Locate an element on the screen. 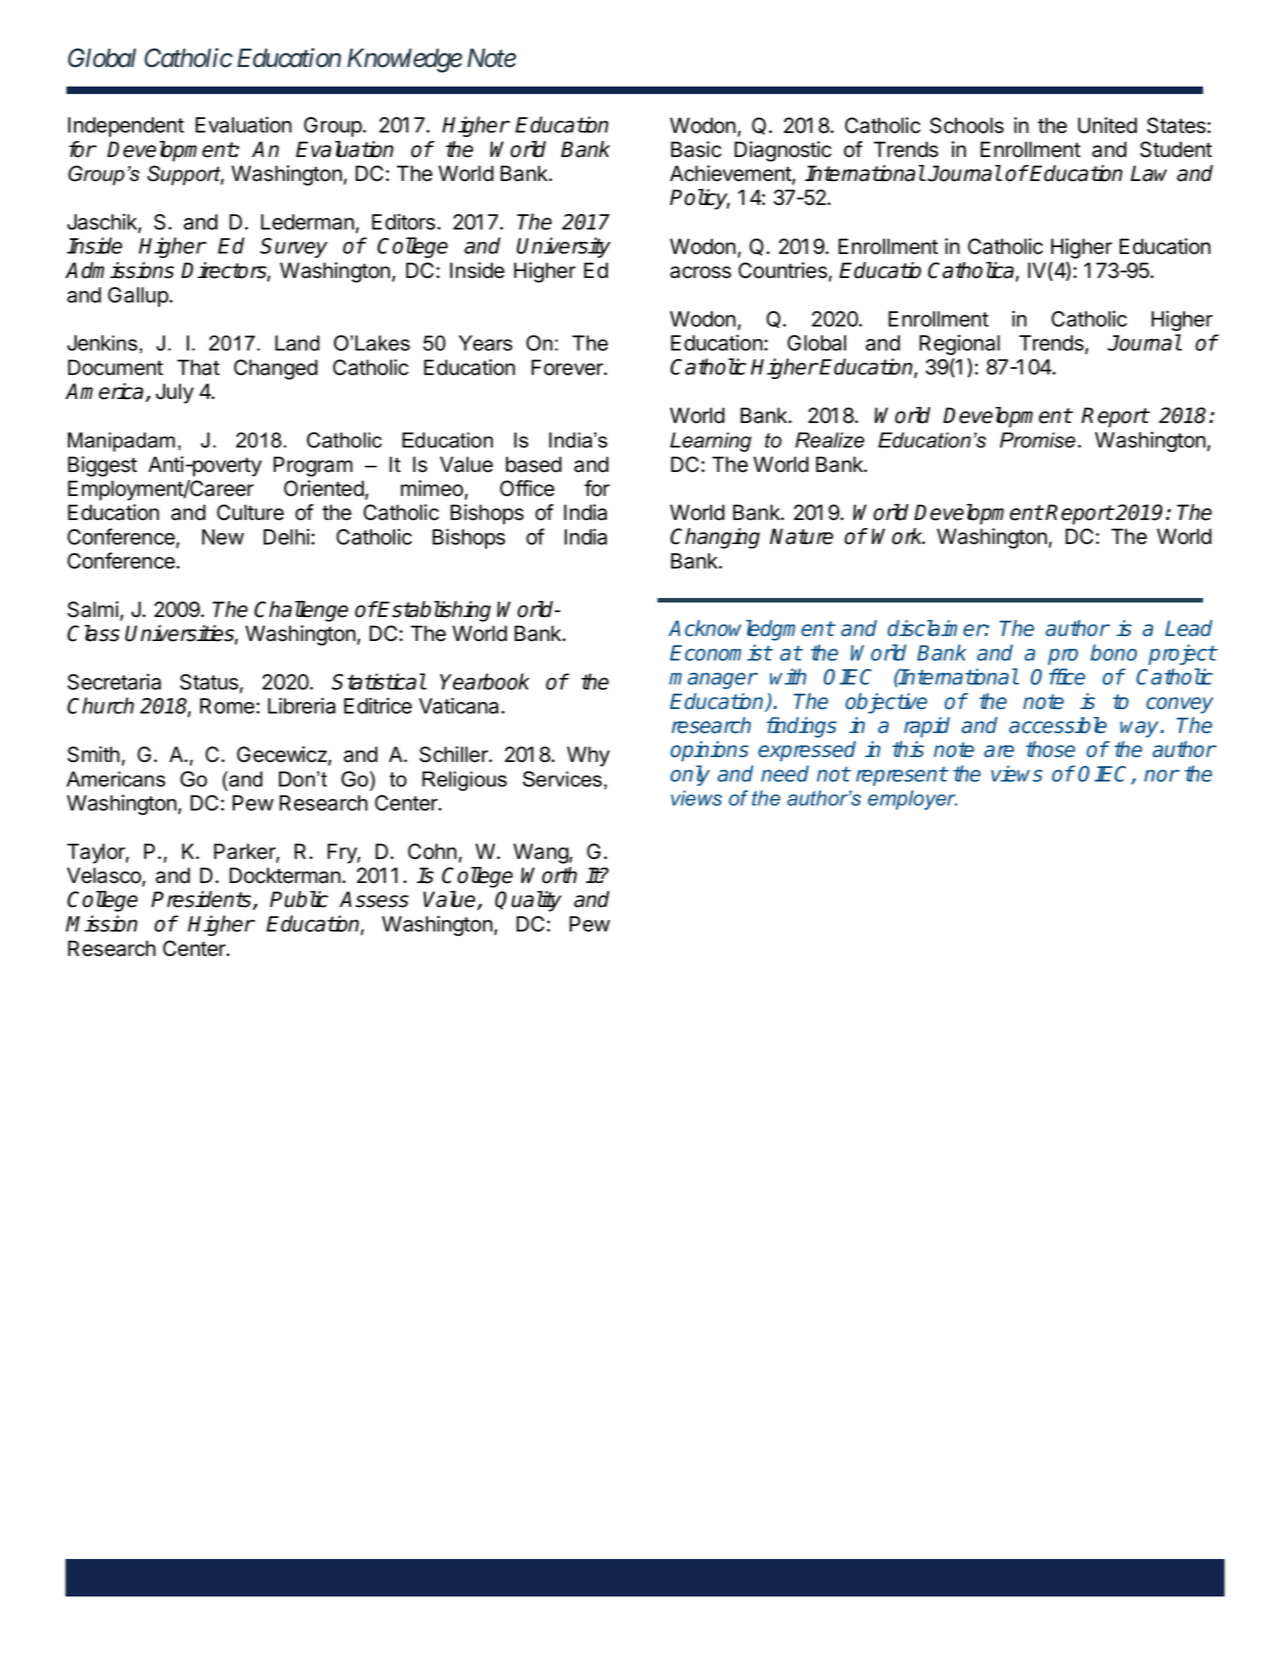 The width and height of the screenshot is (1288, 1667). Presidents is located at coordinates (202, 900).
